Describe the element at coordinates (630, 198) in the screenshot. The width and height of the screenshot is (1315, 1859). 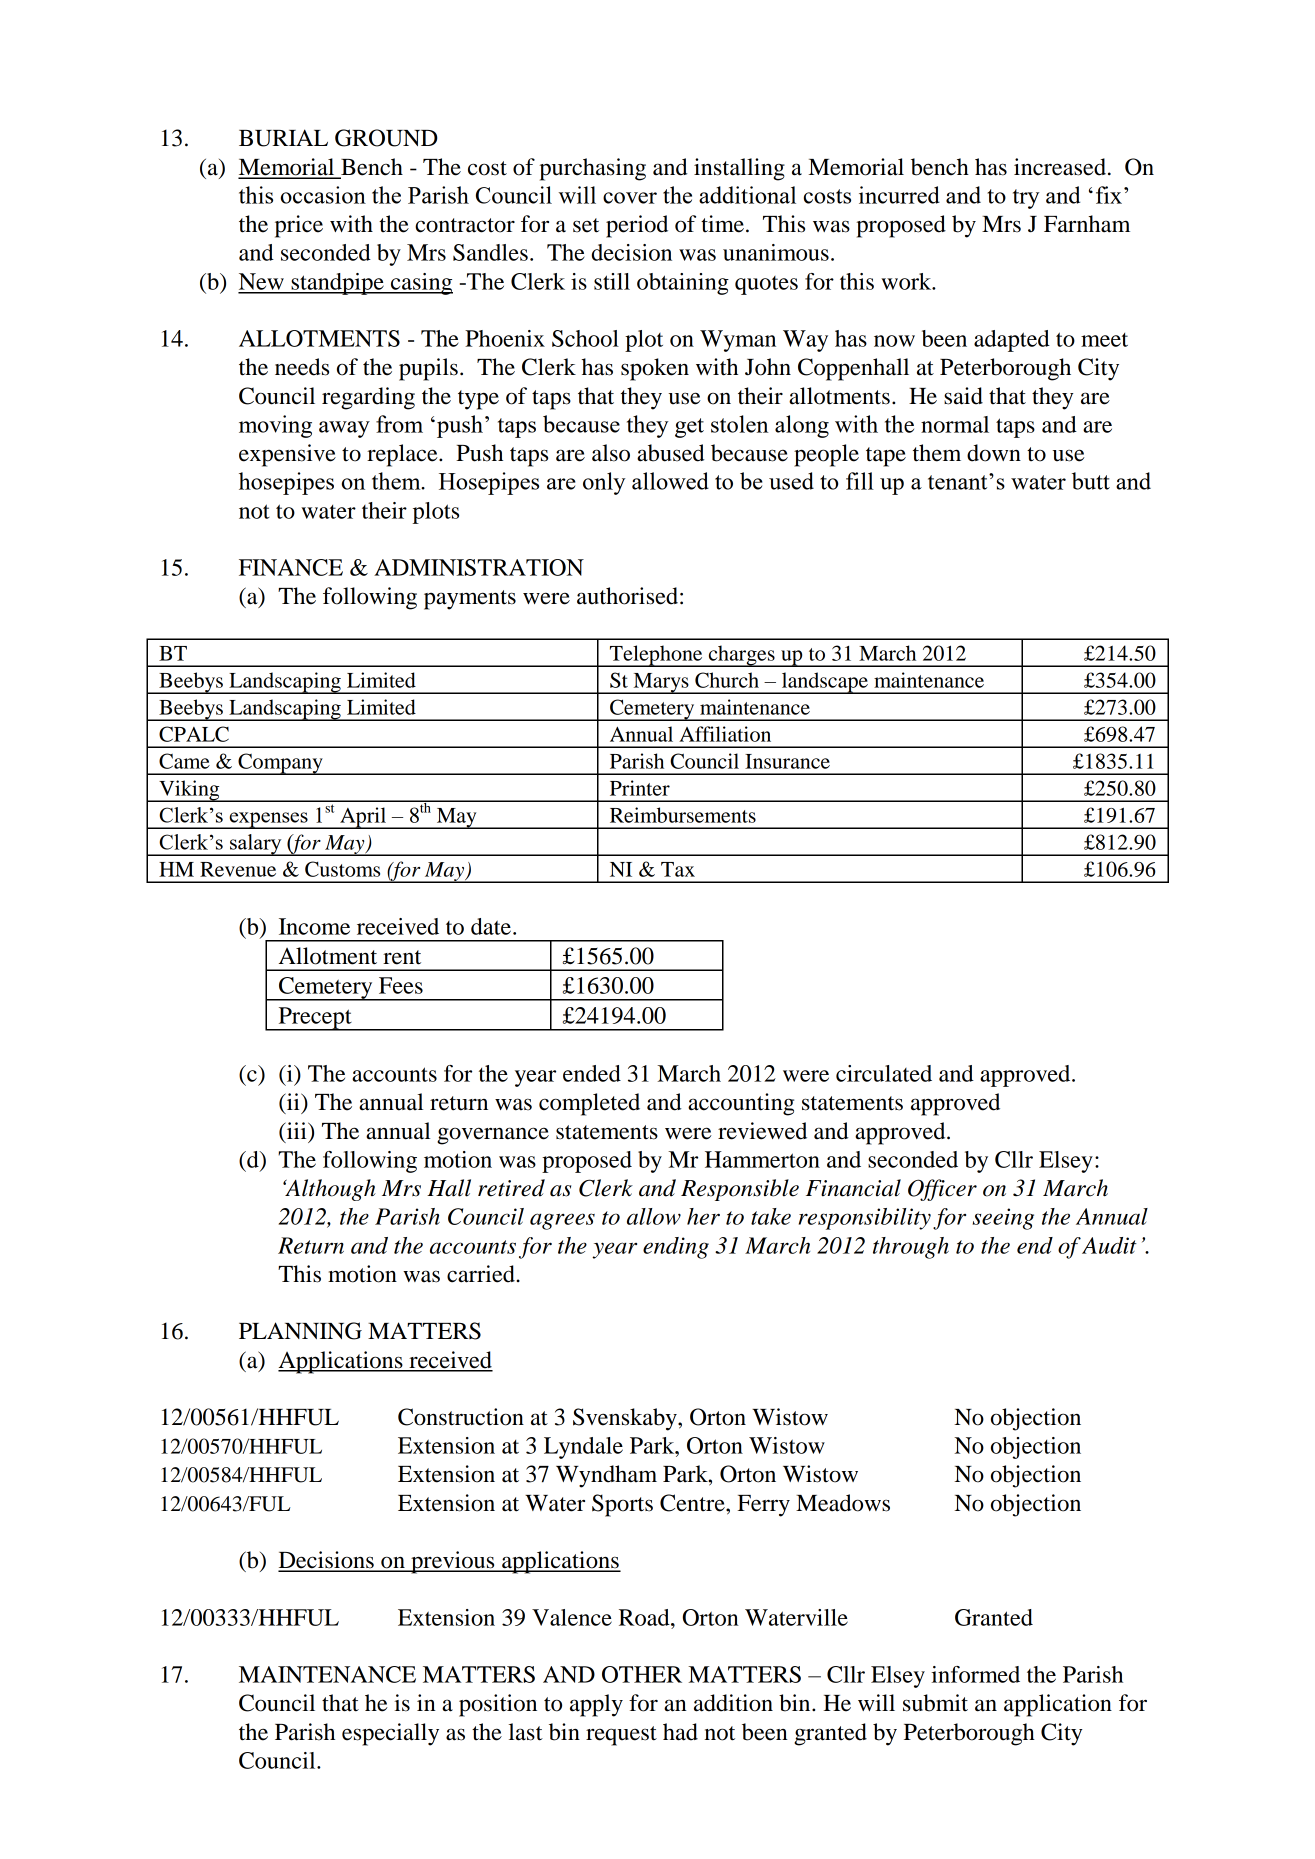
I see `cover` at that location.
